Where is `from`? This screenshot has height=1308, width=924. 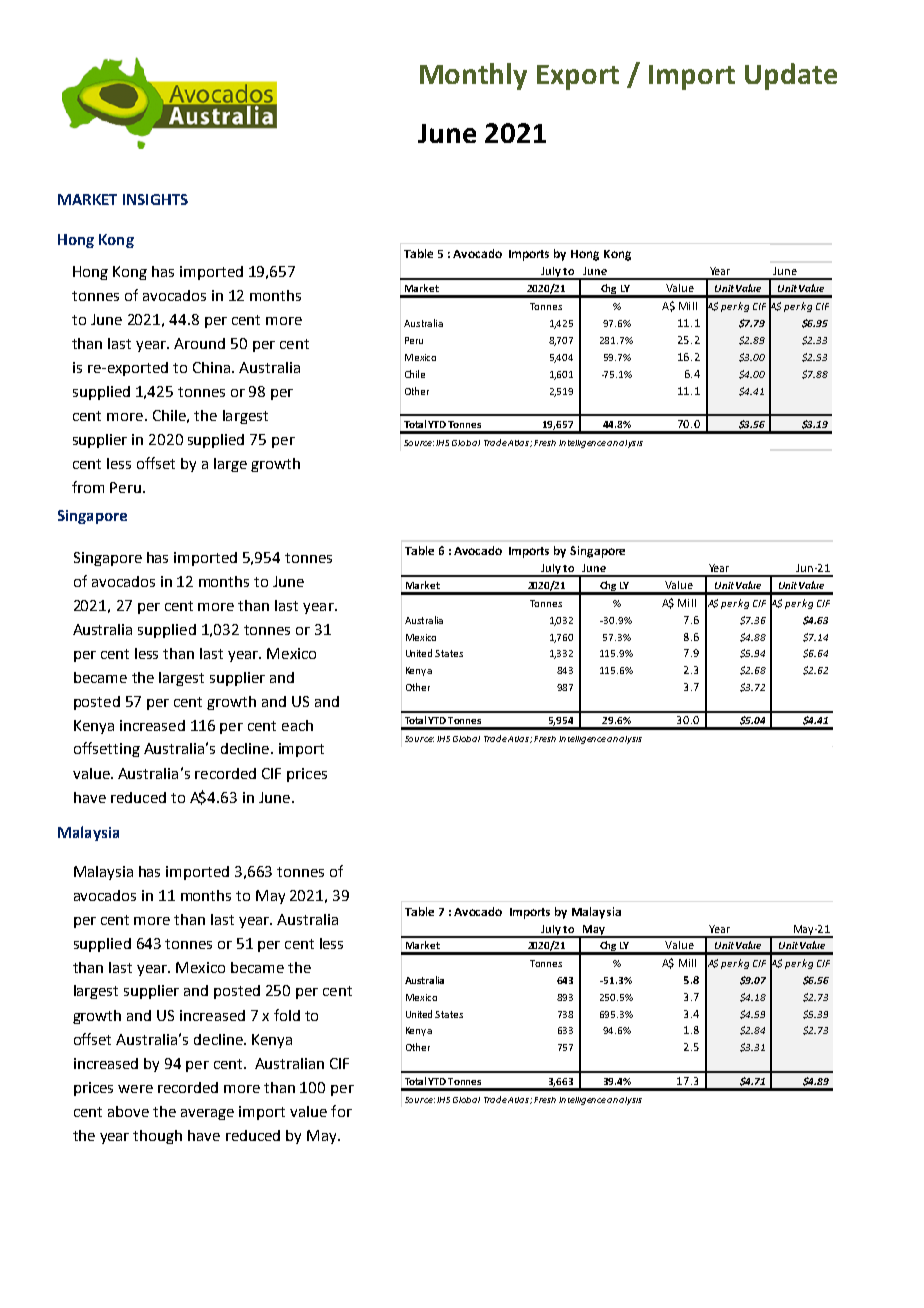 from is located at coordinates (88, 487).
